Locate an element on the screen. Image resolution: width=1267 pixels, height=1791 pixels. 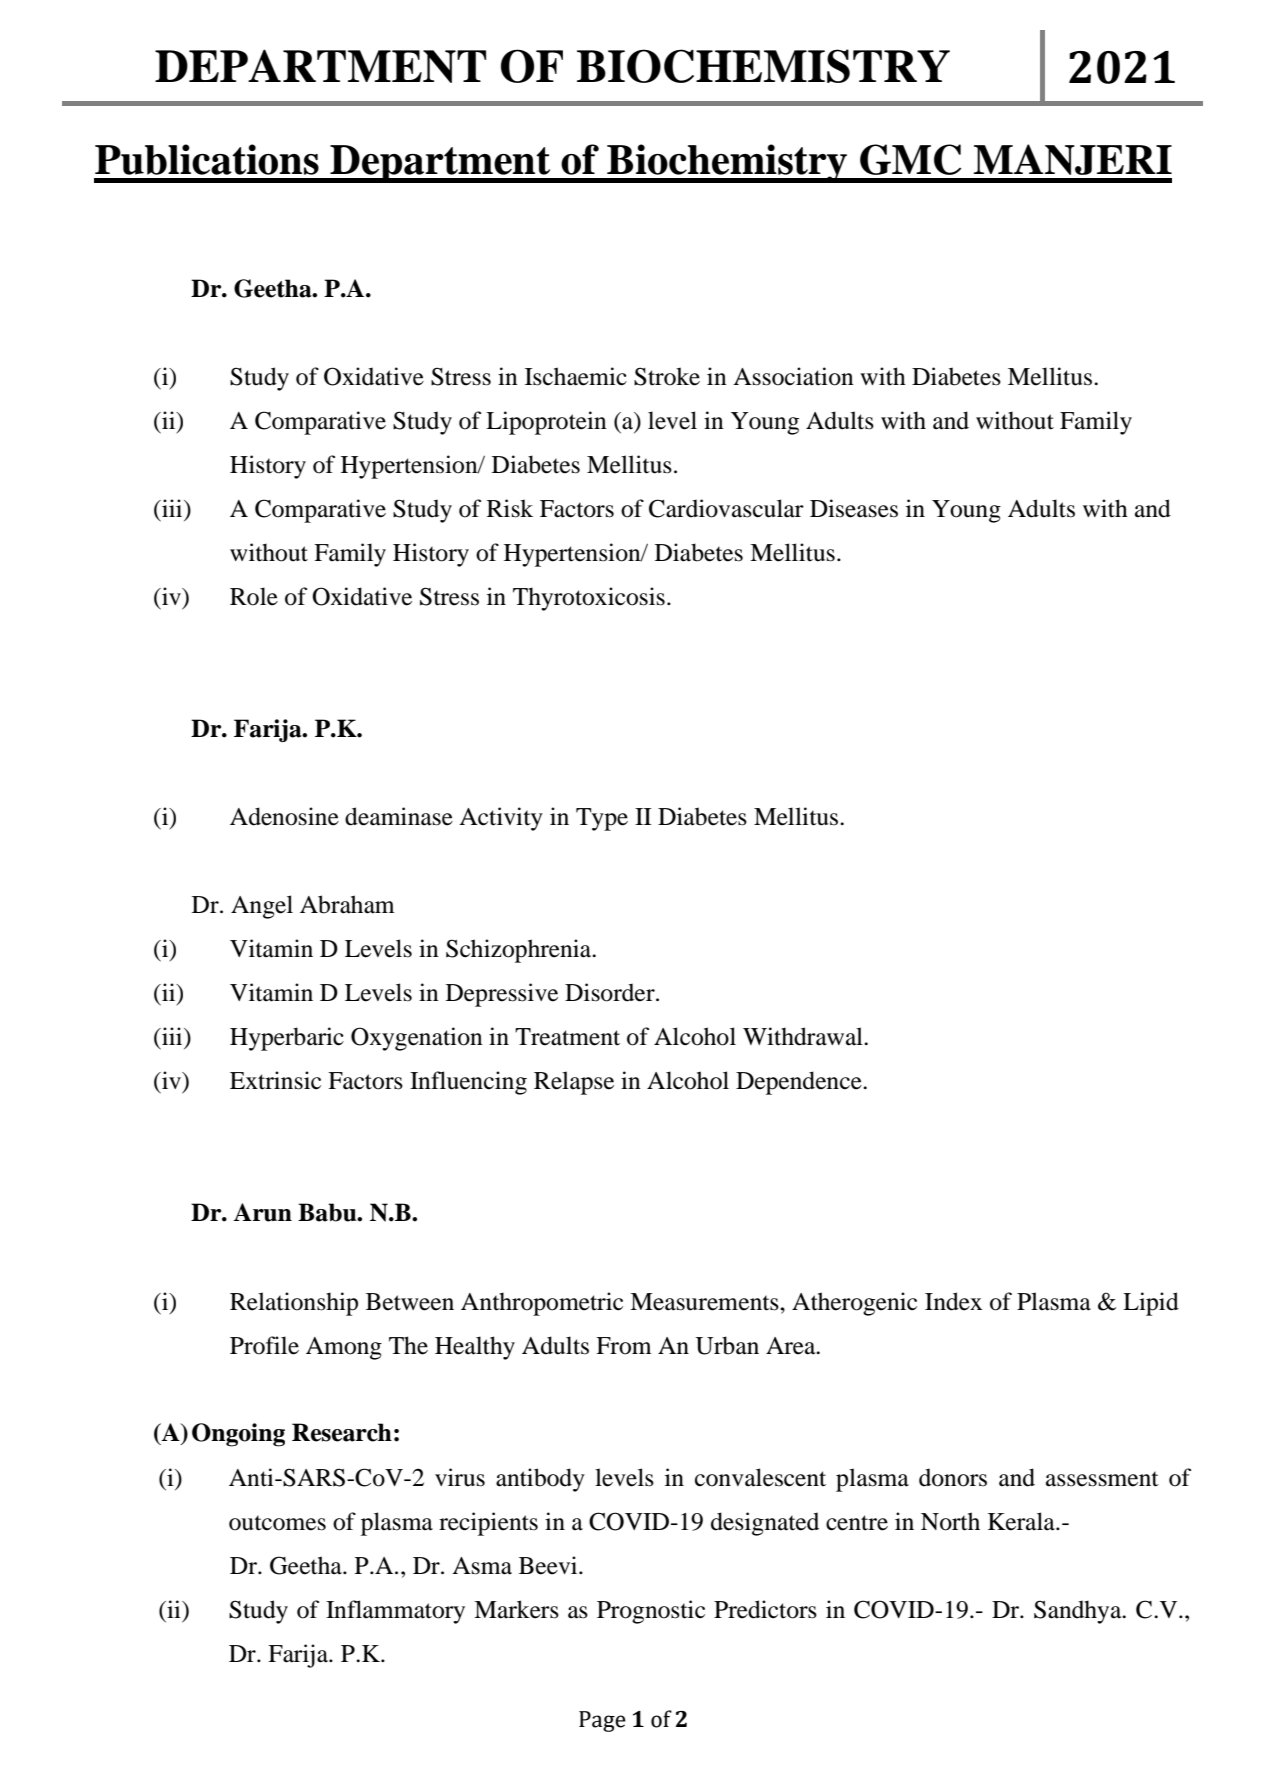
Stroke is located at coordinates (667, 376).
